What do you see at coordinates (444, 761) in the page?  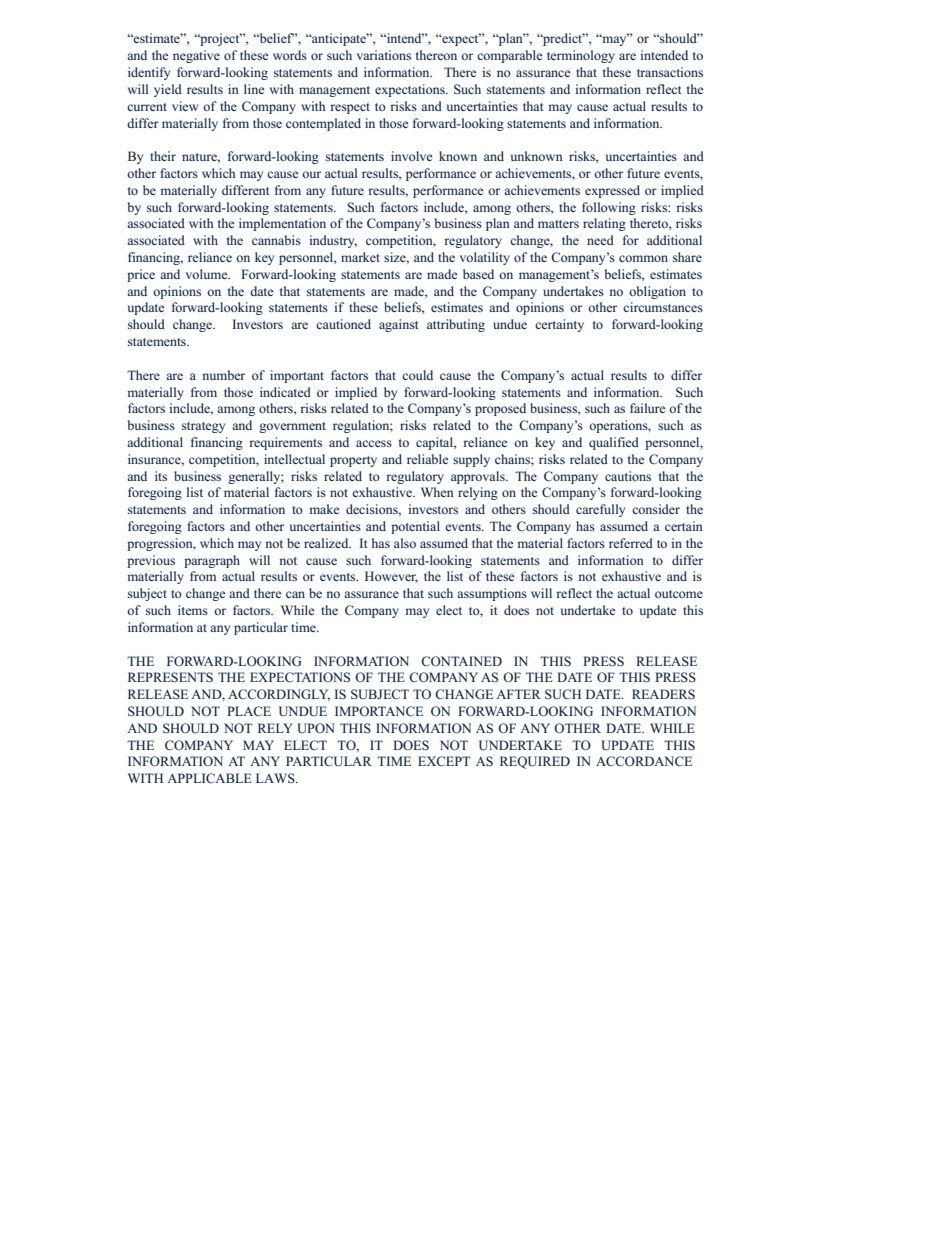 I see `EXCEPT` at bounding box center [444, 761].
